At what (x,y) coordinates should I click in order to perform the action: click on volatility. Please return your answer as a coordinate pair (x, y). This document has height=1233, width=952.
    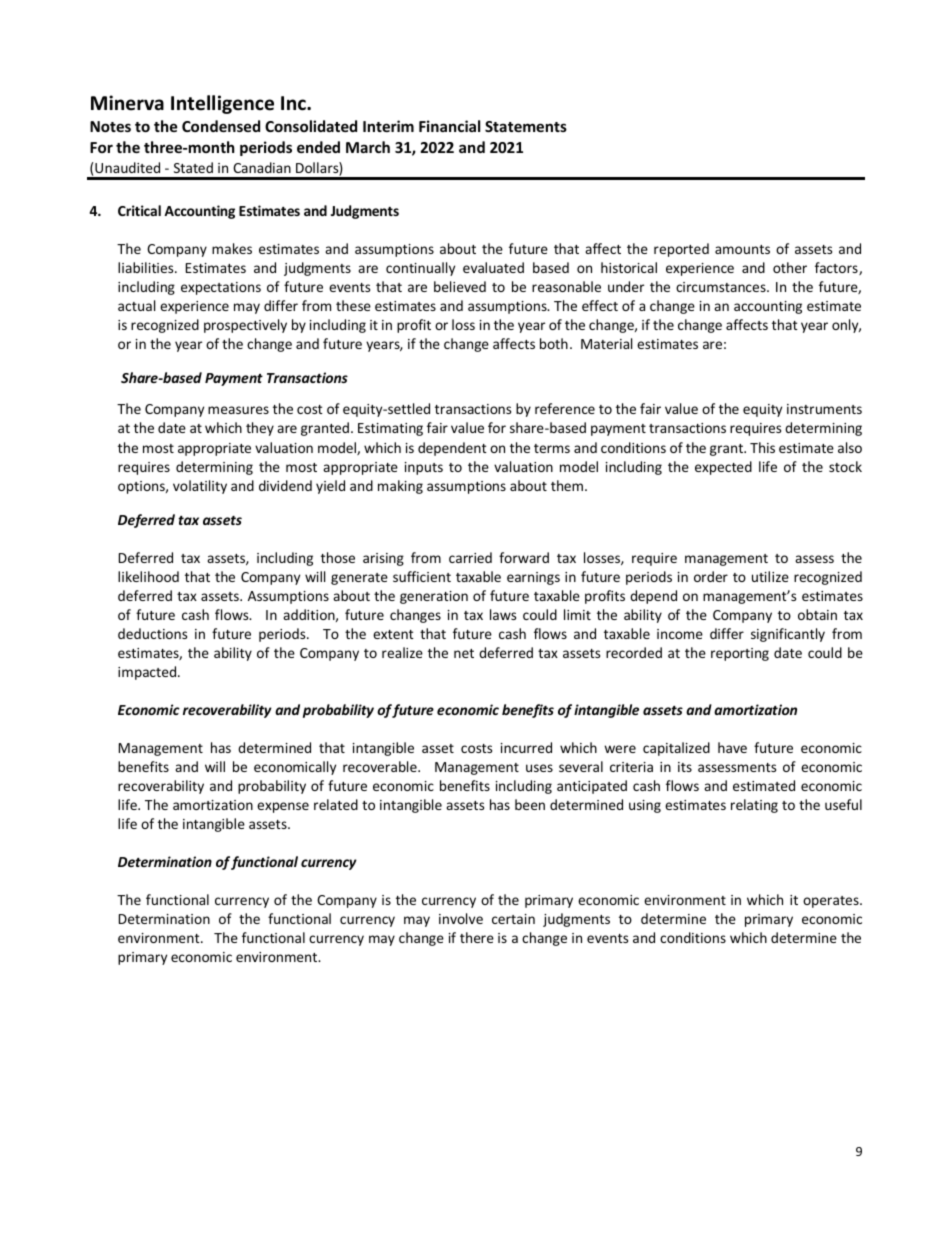
    Looking at the image, I should click on (200, 487).
